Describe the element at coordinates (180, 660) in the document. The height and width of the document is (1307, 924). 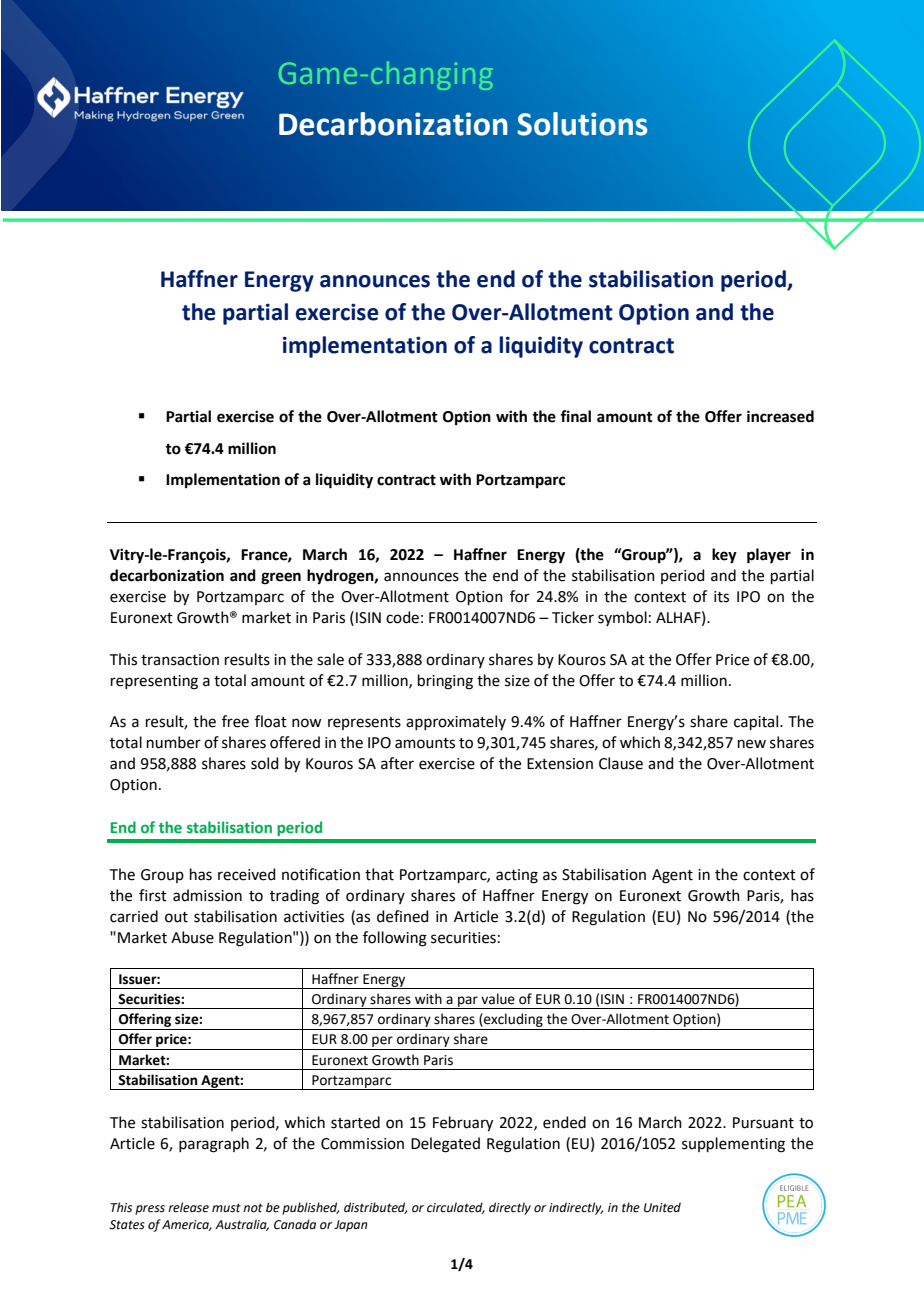
I see `transaction` at that location.
